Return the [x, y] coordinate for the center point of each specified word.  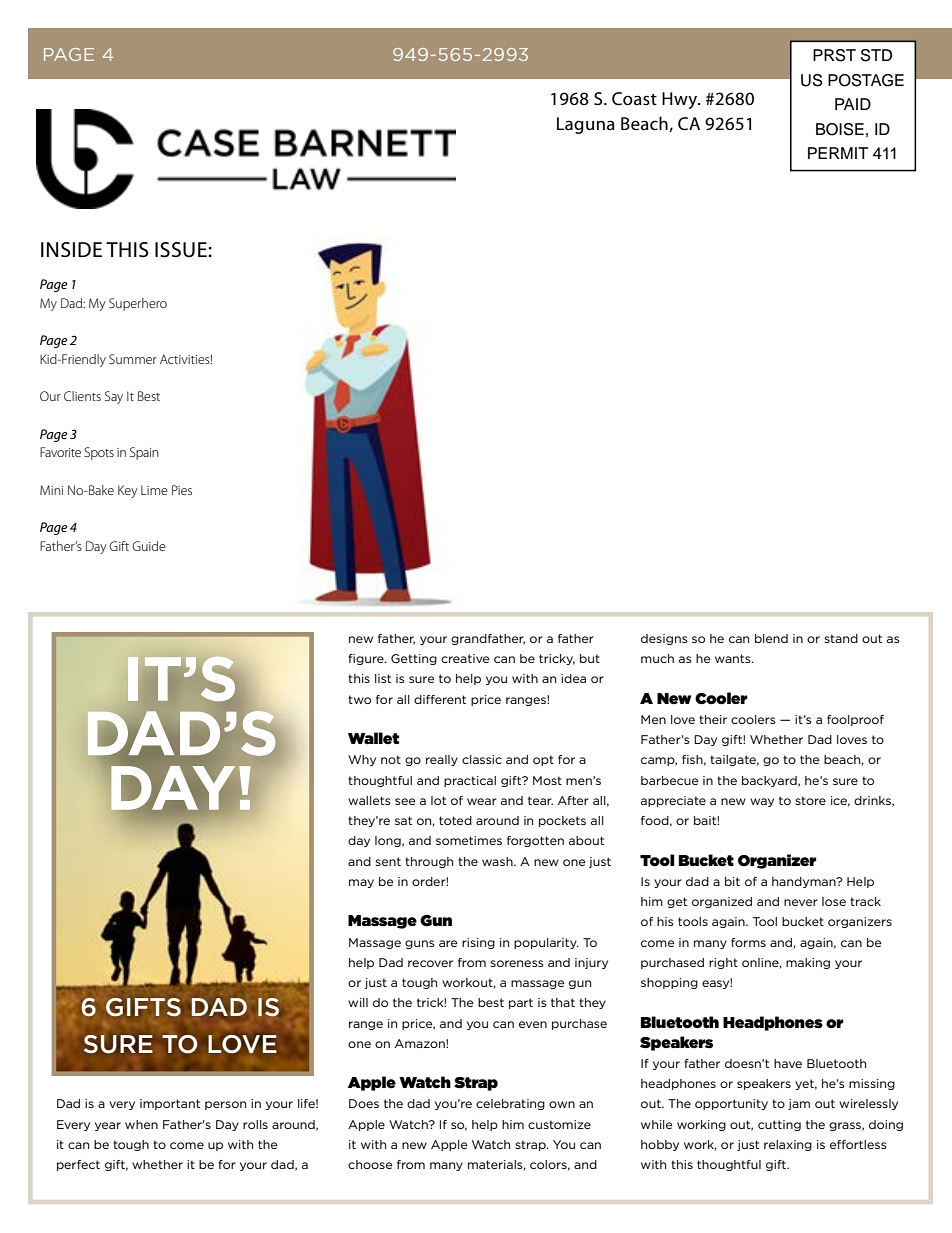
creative [465, 658]
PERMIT [838, 153]
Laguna [586, 125]
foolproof [855, 720]
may [361, 883]
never [801, 902]
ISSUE [182, 250]
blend [771, 638]
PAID [853, 104]
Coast [634, 99]
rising [478, 943]
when [141, 1124]
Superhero [138, 304]
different [440, 699]
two [359, 699]
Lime [154, 490]
